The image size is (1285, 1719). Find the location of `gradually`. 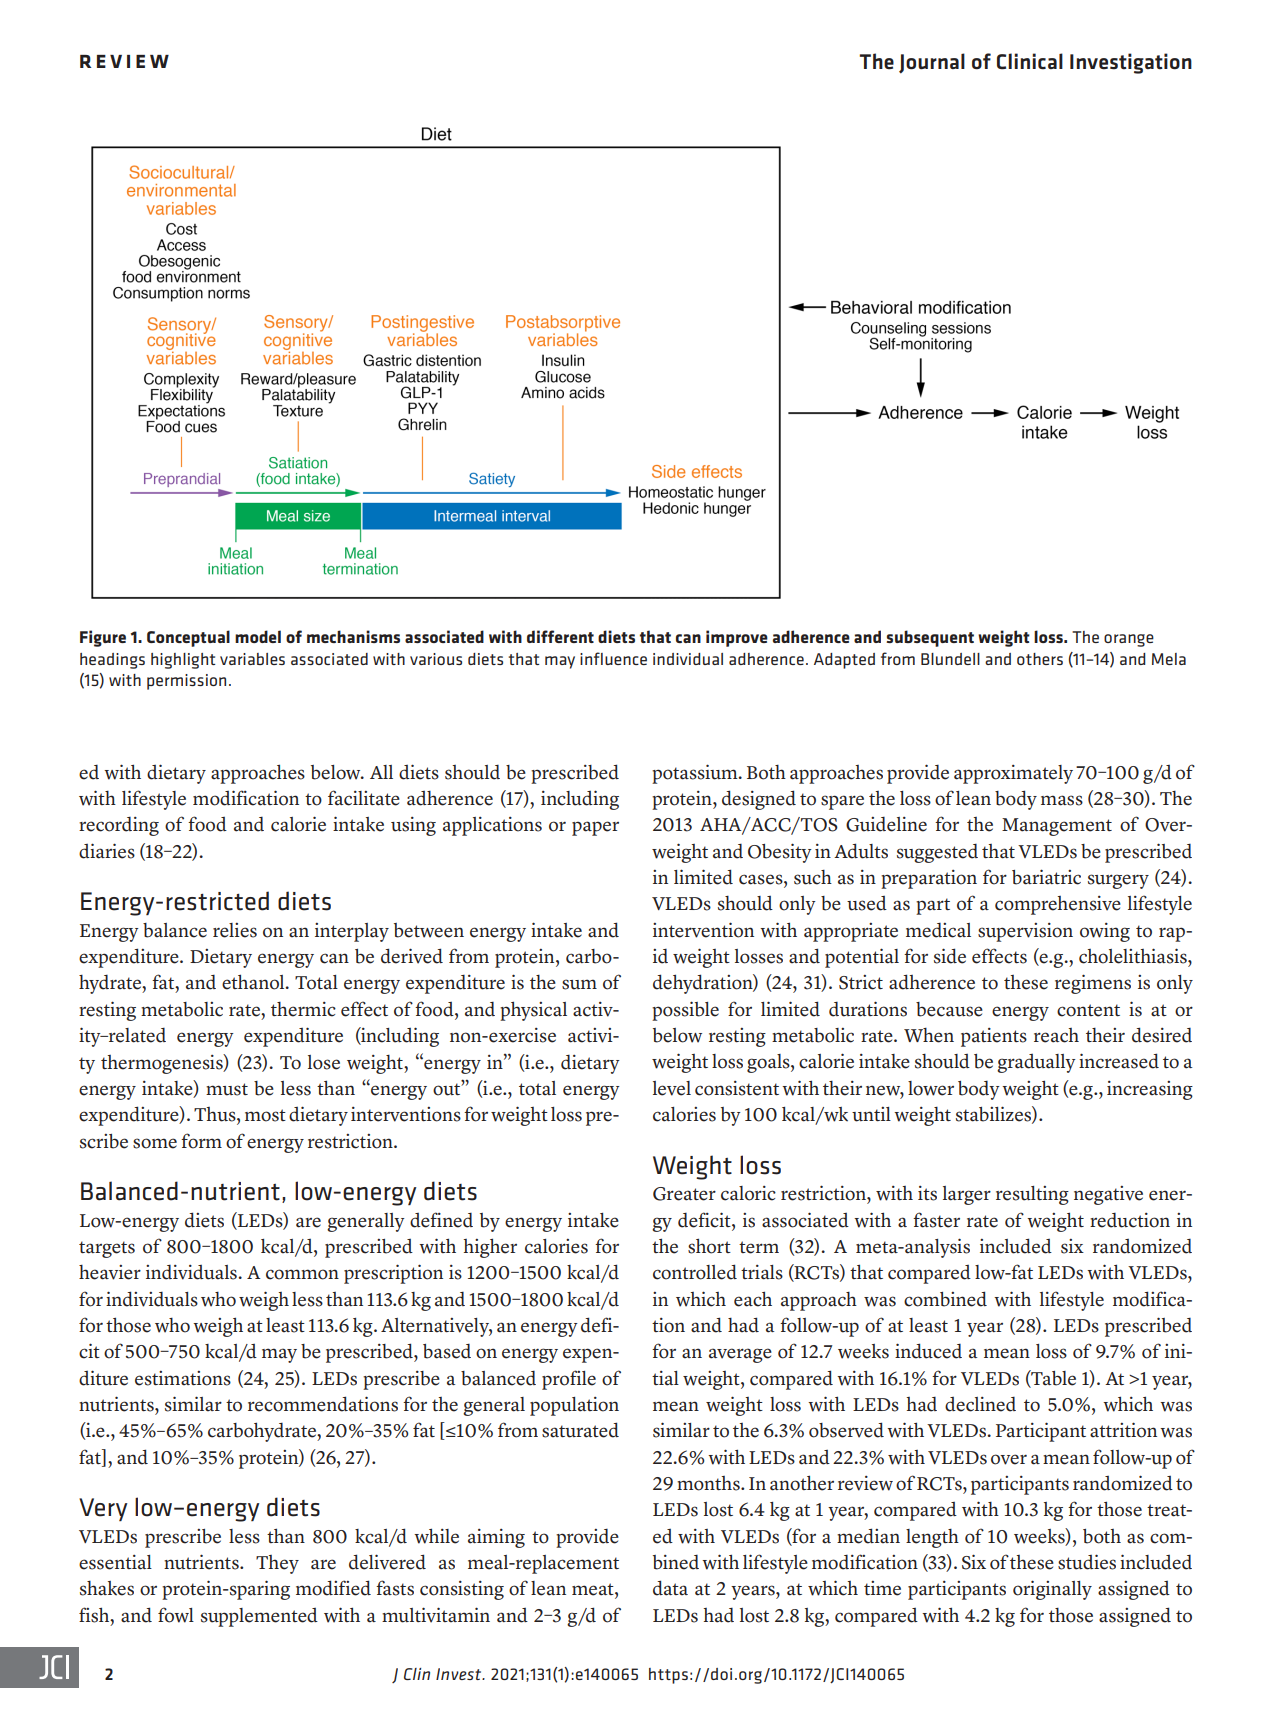

gradually is located at coordinates (1036, 1063).
